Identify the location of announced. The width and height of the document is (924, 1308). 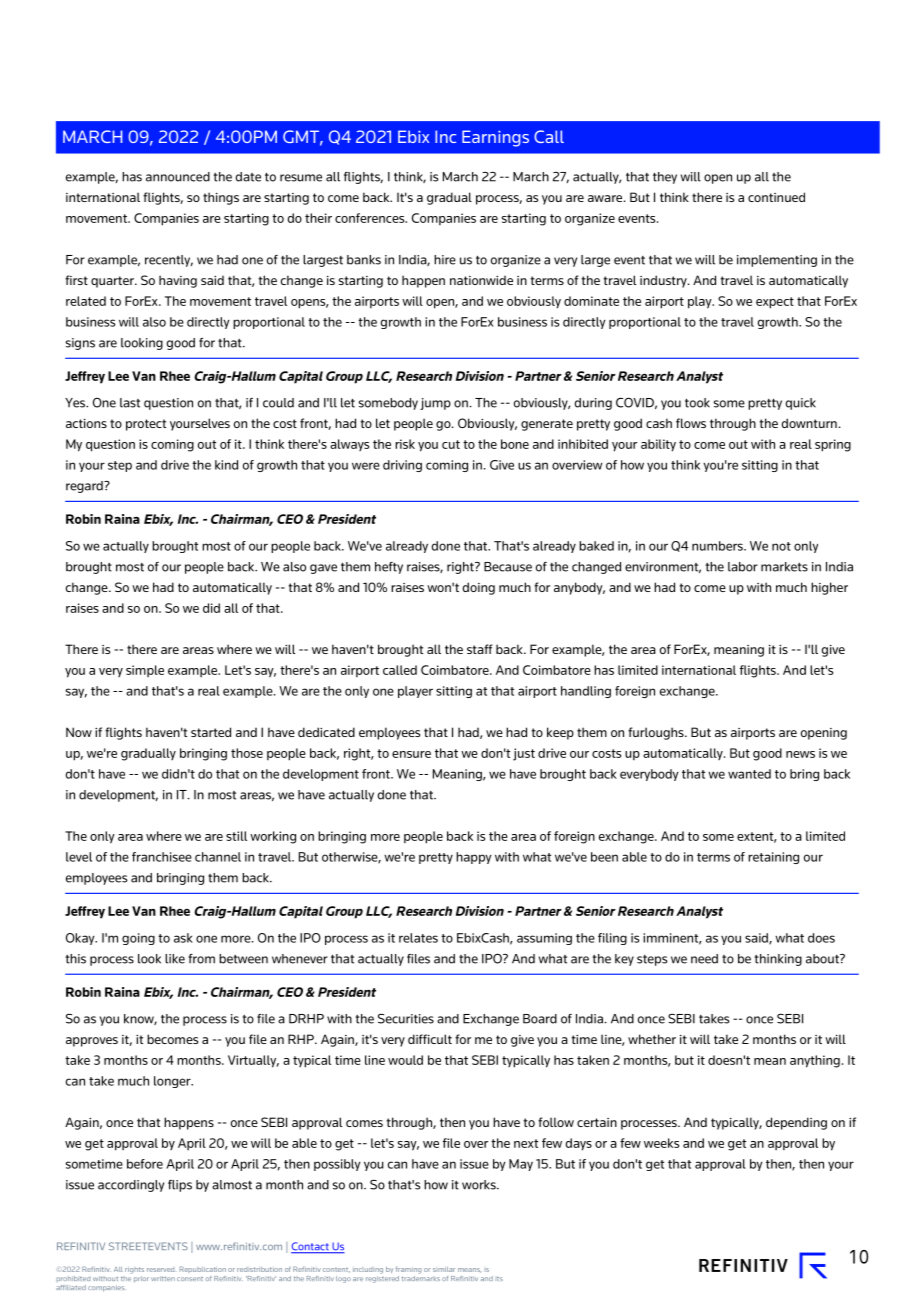
(178, 177).
